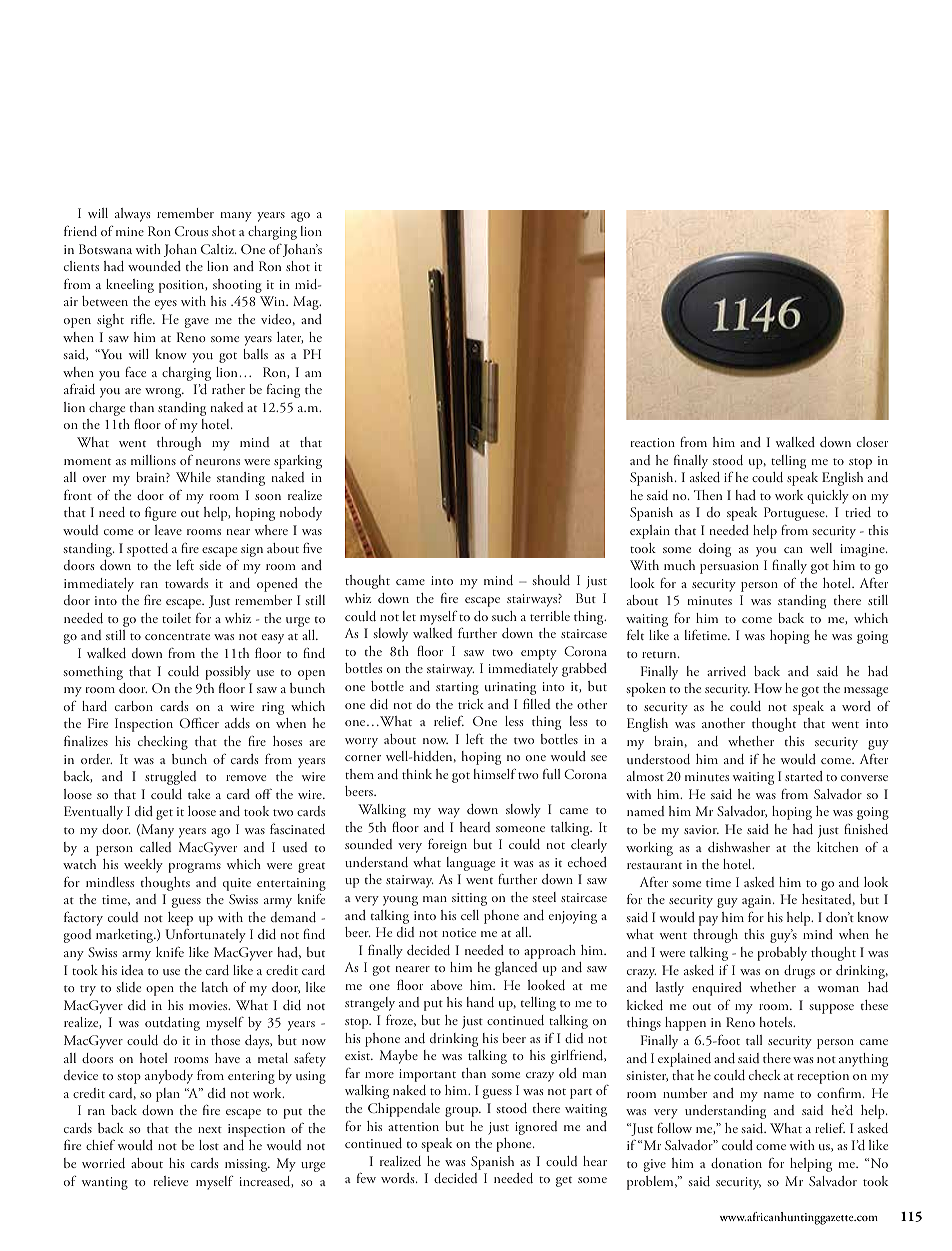 This document has height=1251, width=952. Describe the element at coordinates (799, 972) in the document. I see `drugs` at that location.
